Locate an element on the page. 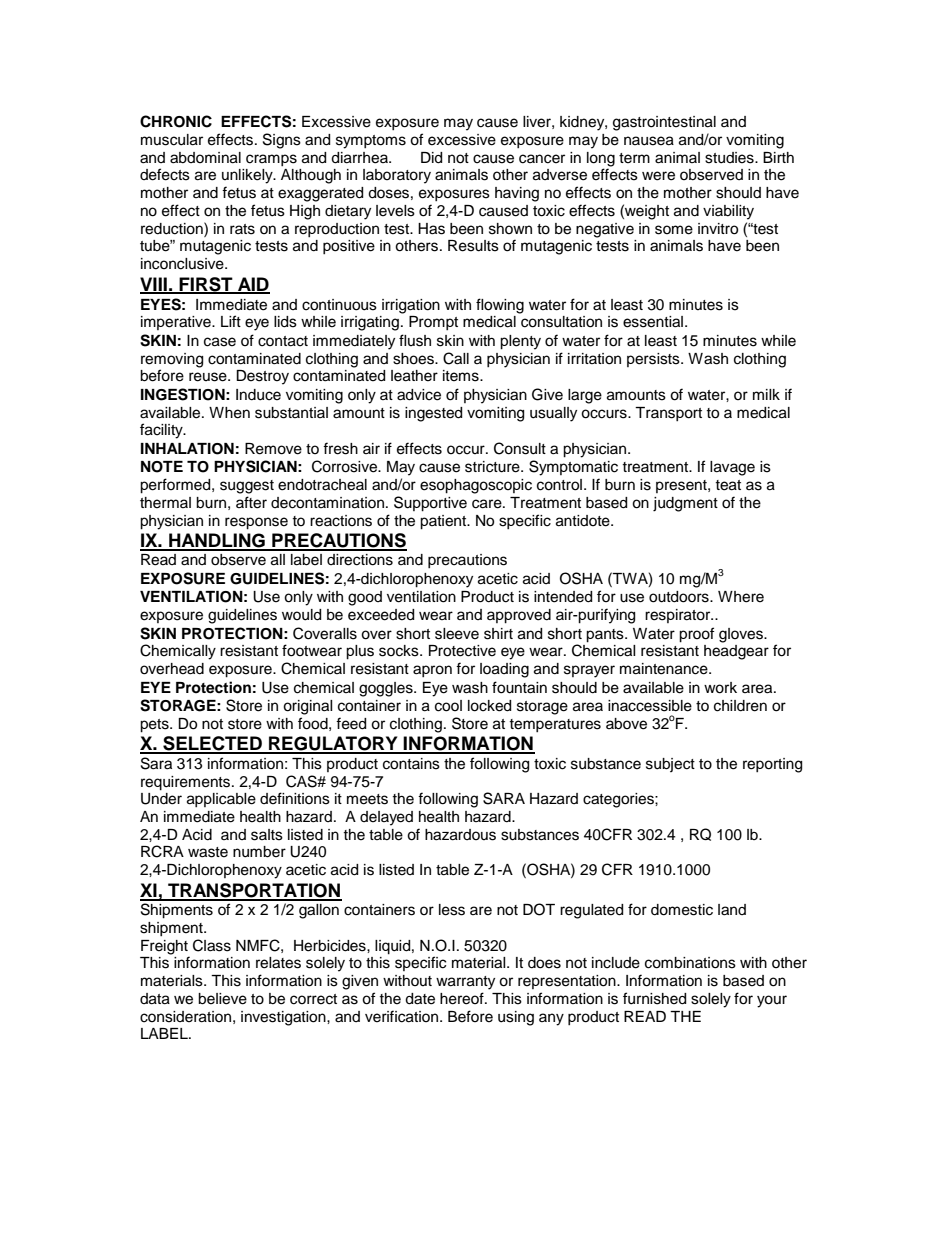 This page has height=1233, width=952. contains is located at coordinates (411, 764).
